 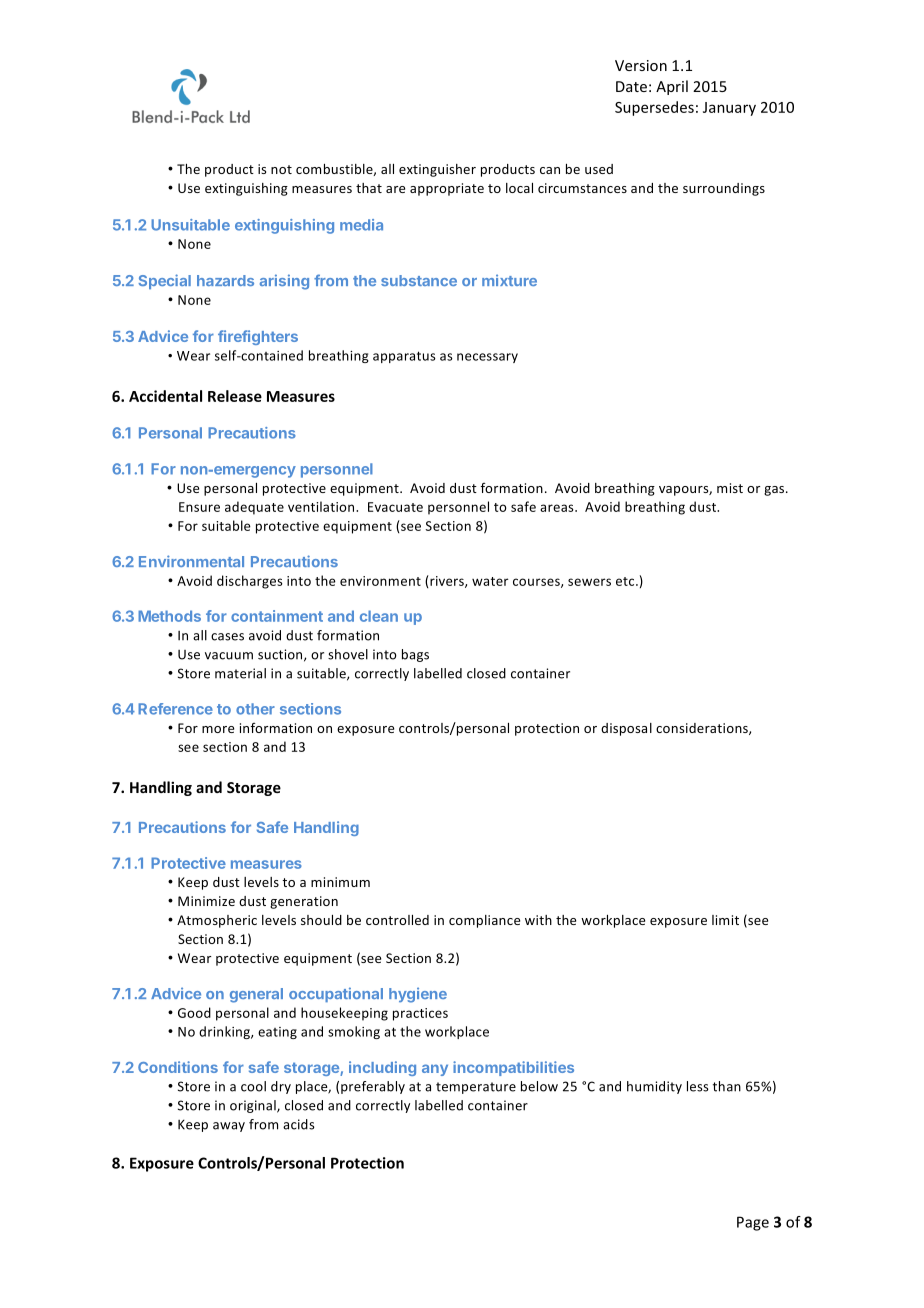 What do you see at coordinates (254, 508) in the screenshot?
I see `adequate` at bounding box center [254, 508].
